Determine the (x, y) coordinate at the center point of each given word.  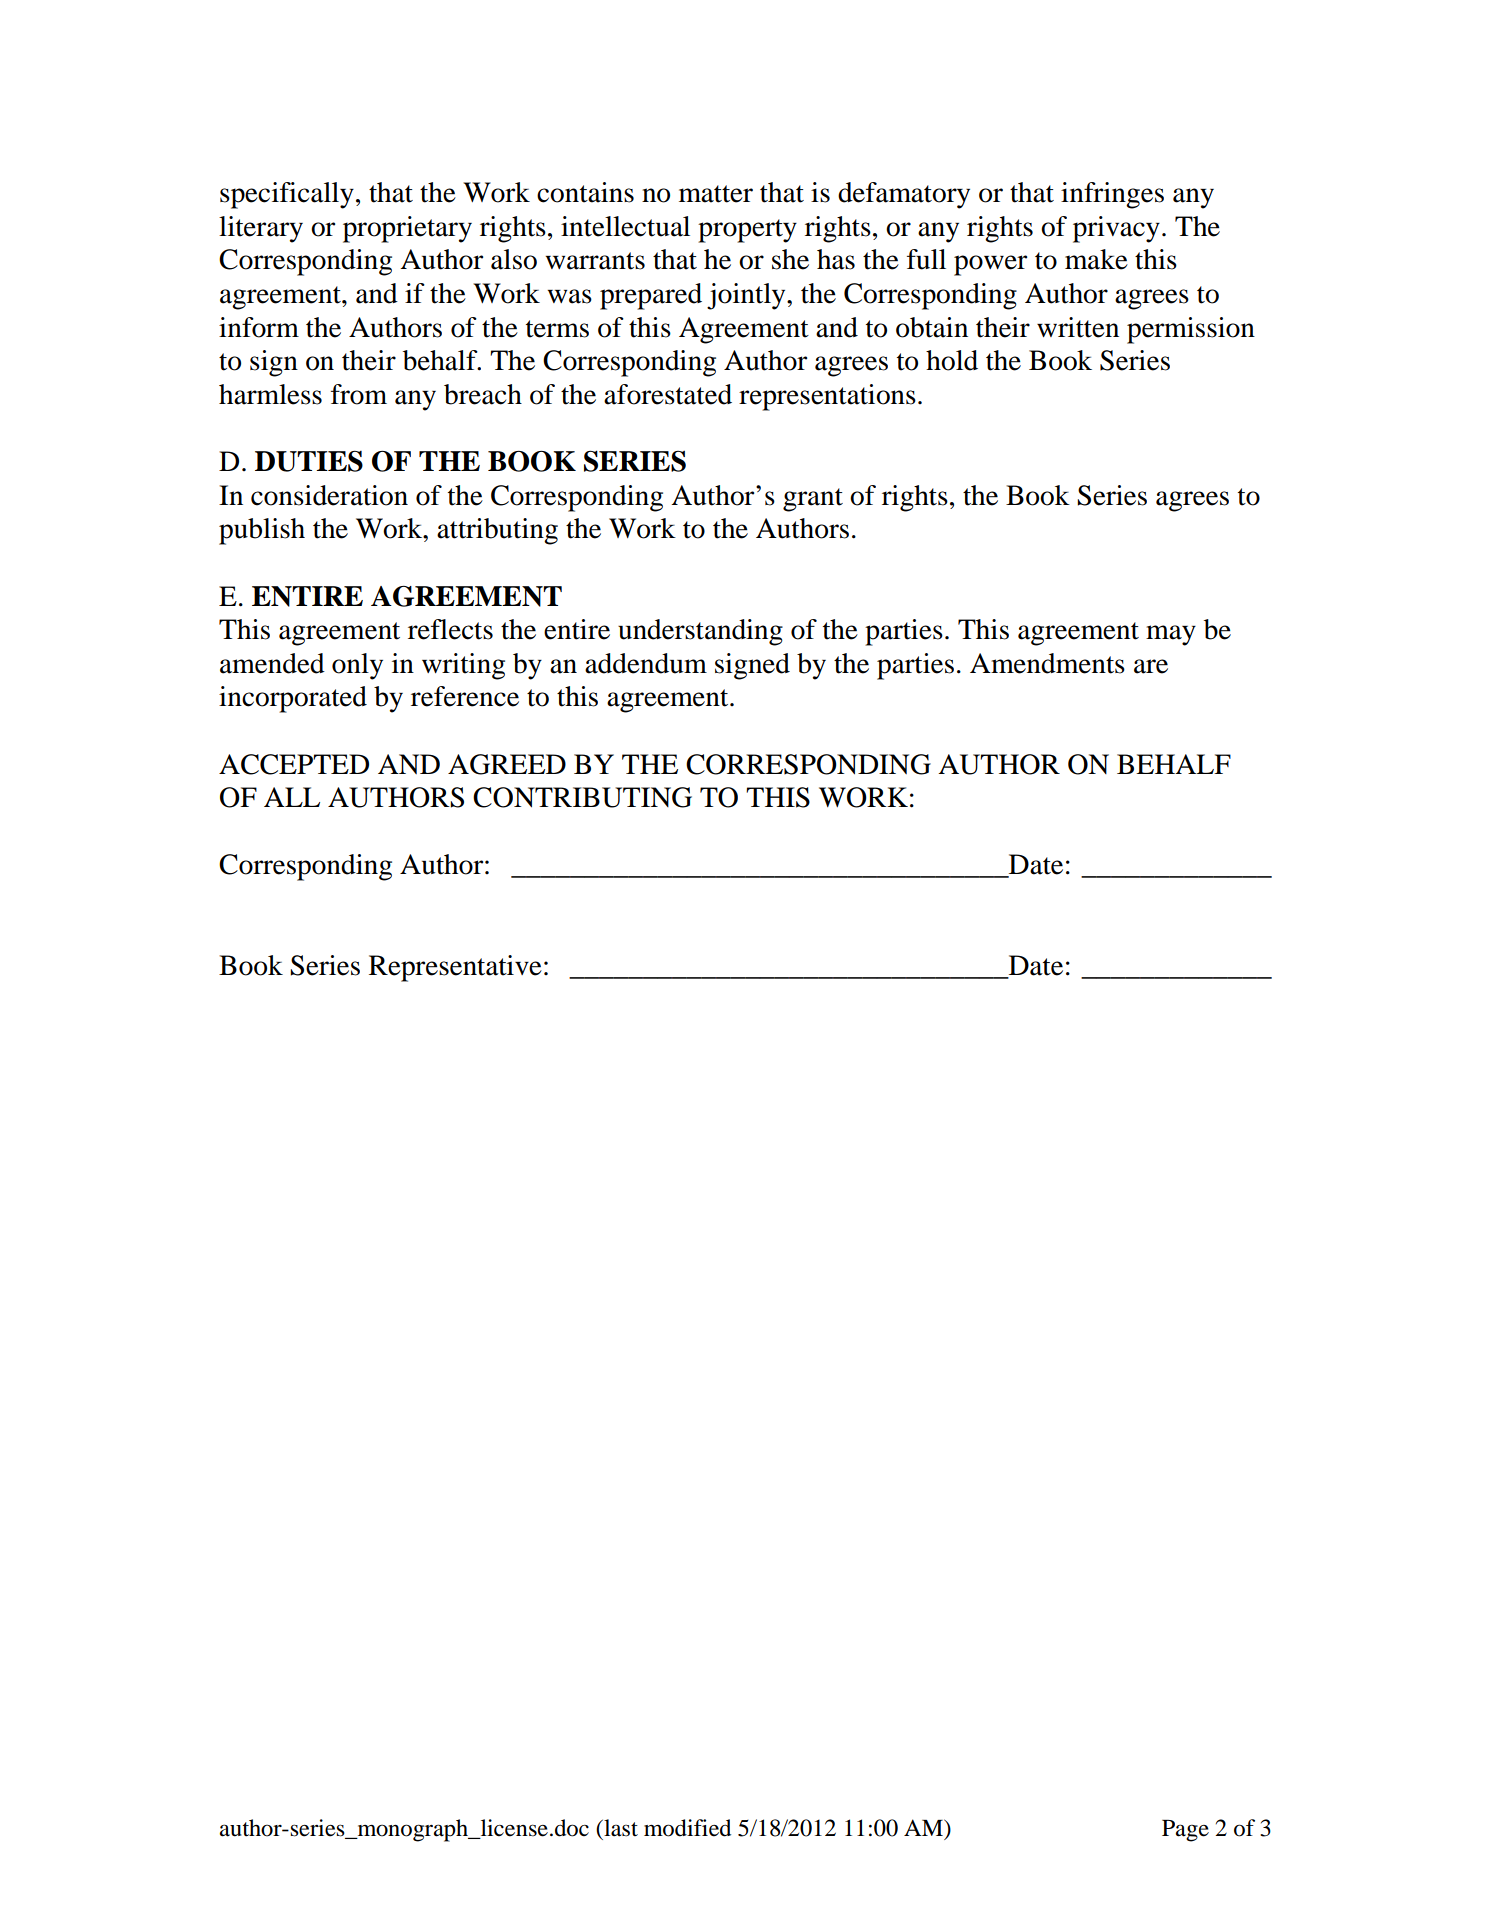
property (747, 231)
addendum (646, 663)
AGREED (507, 764)
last (620, 1828)
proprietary (407, 229)
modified (687, 1828)
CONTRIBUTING (582, 797)
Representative (455, 968)
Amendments (1047, 663)
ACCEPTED (294, 764)
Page (1185, 1831)
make (1096, 259)
